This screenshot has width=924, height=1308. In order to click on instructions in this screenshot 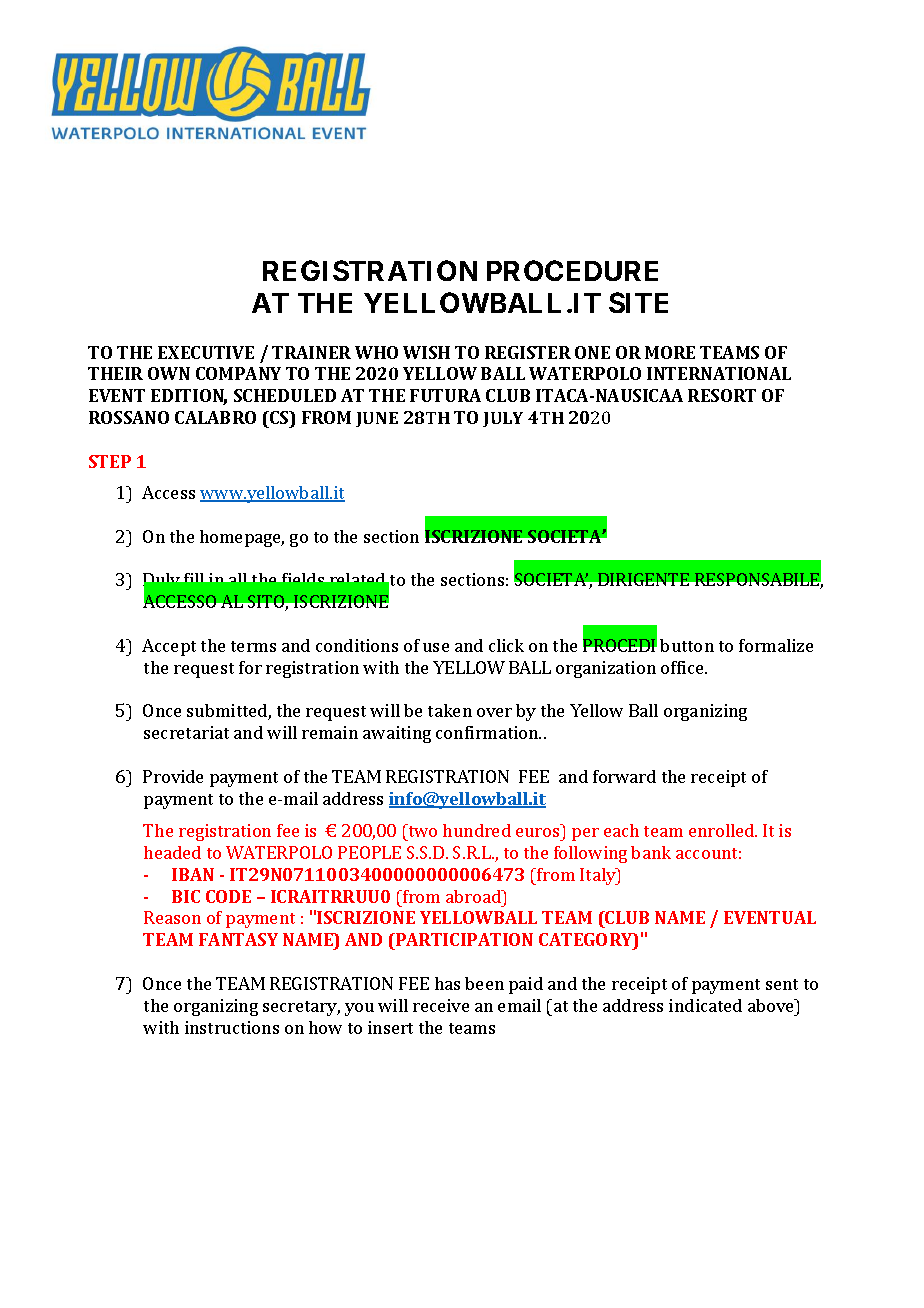, I will do `click(232, 1027)`.
